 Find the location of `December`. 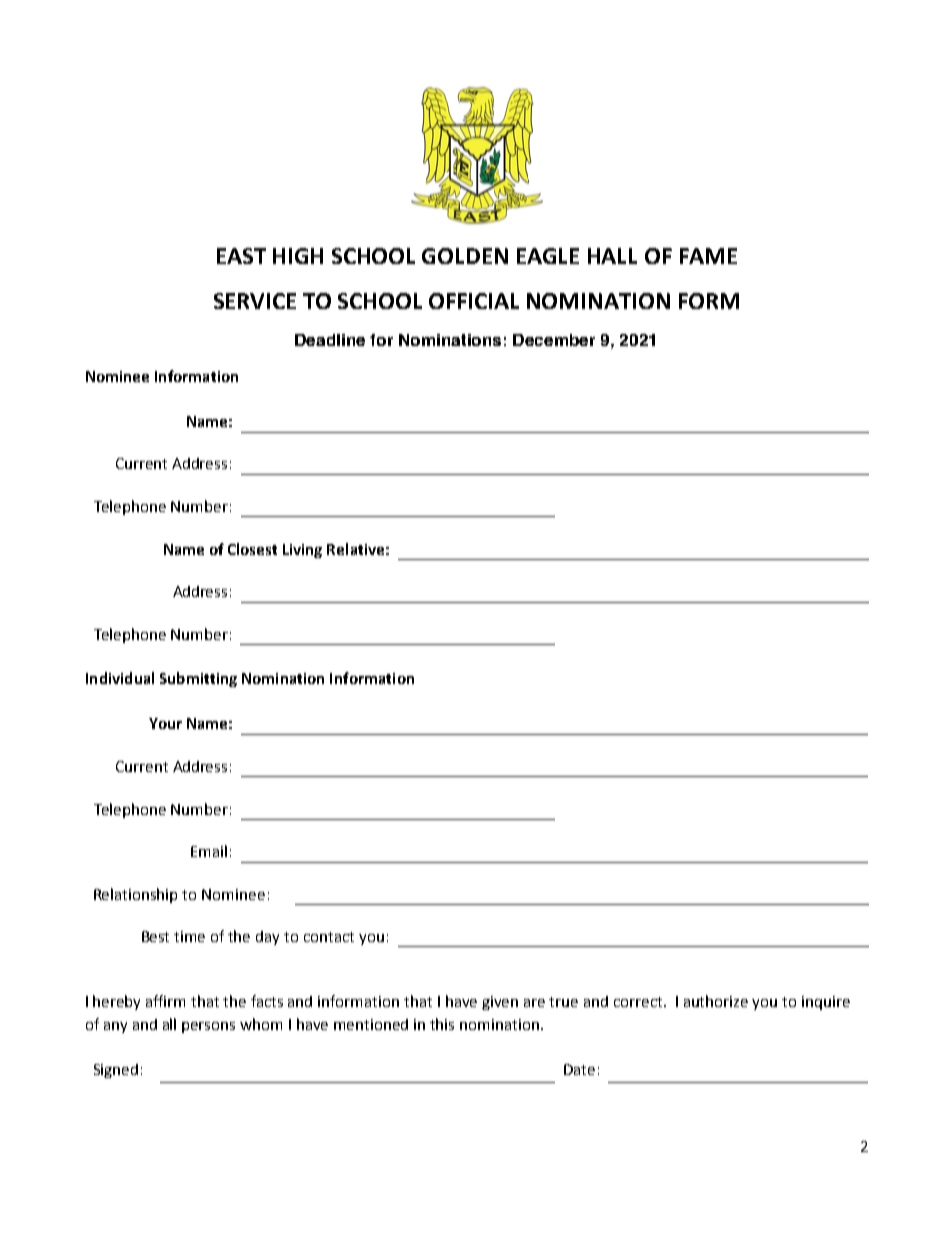

December is located at coordinates (554, 340).
